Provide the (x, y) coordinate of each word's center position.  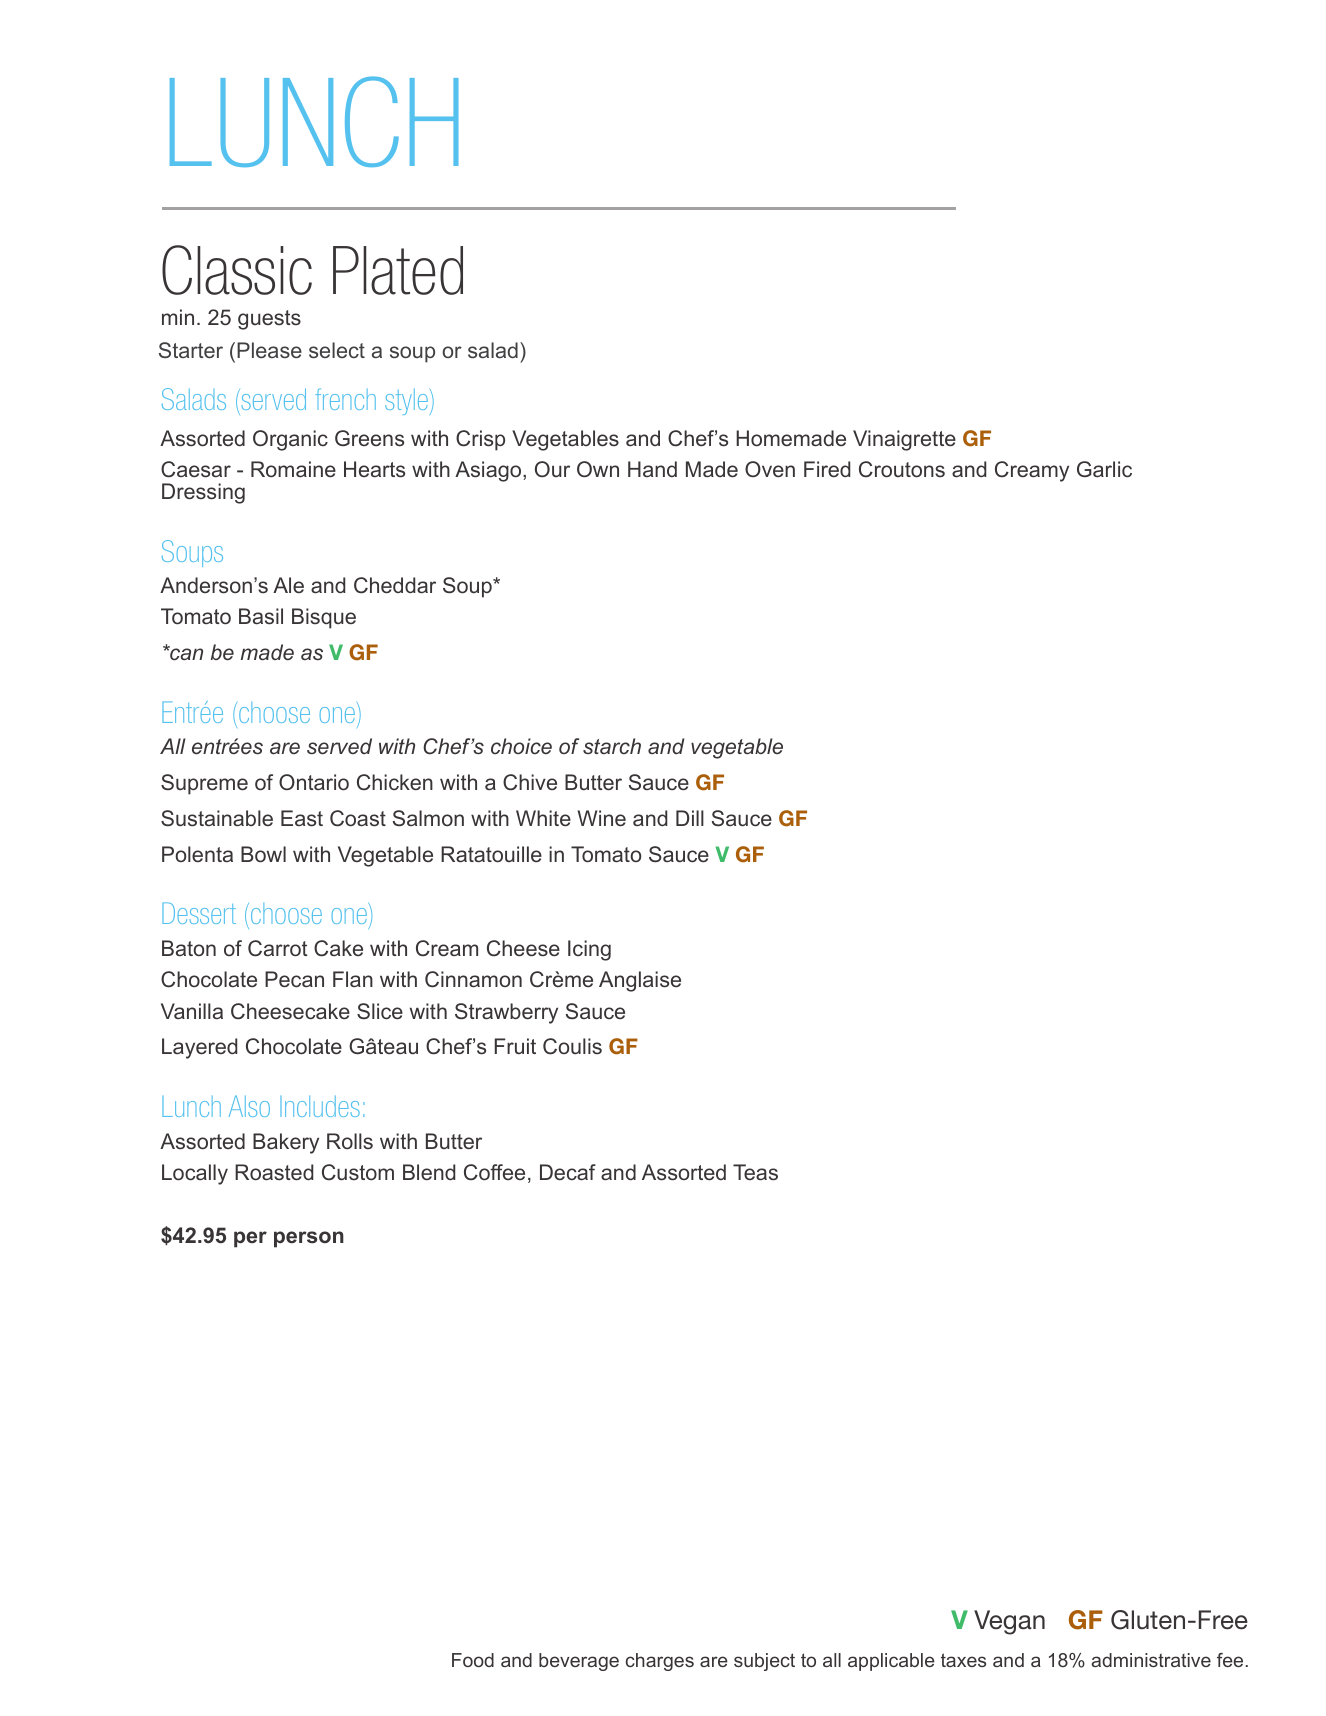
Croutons (902, 469)
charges (660, 1662)
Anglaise (640, 981)
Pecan (294, 979)
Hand (652, 469)
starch (612, 746)
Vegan (1009, 1622)
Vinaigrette (904, 440)
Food (473, 1660)
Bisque (324, 618)
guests (269, 320)
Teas (755, 1172)
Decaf (568, 1172)
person (309, 1239)
